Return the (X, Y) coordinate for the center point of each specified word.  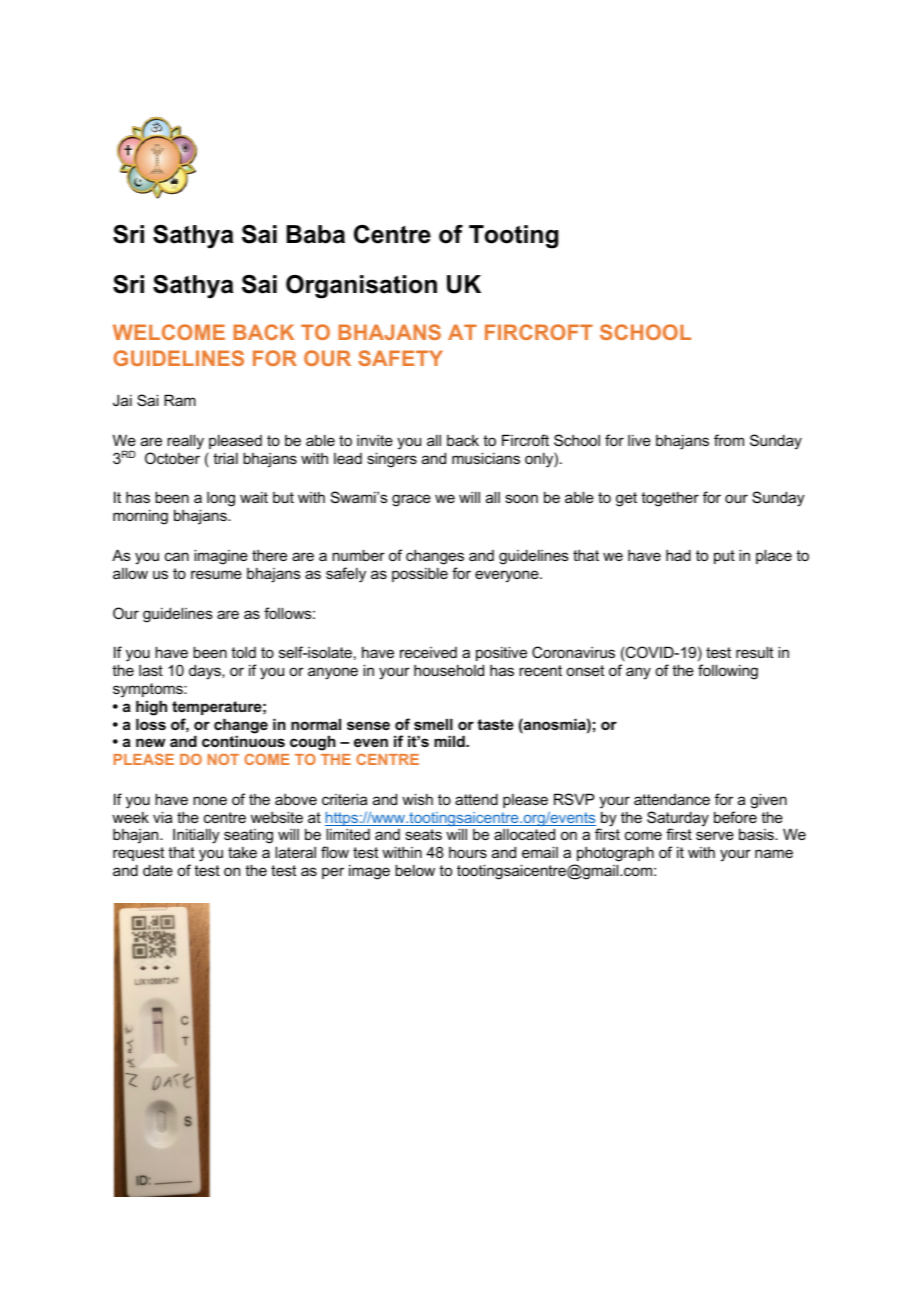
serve (715, 835)
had (678, 555)
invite (375, 440)
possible (420, 574)
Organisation (361, 287)
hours (468, 852)
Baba (316, 234)
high (151, 708)
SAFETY (400, 358)
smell (433, 724)
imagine (221, 557)
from (729, 440)
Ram (180, 400)
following (728, 672)
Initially (196, 837)
